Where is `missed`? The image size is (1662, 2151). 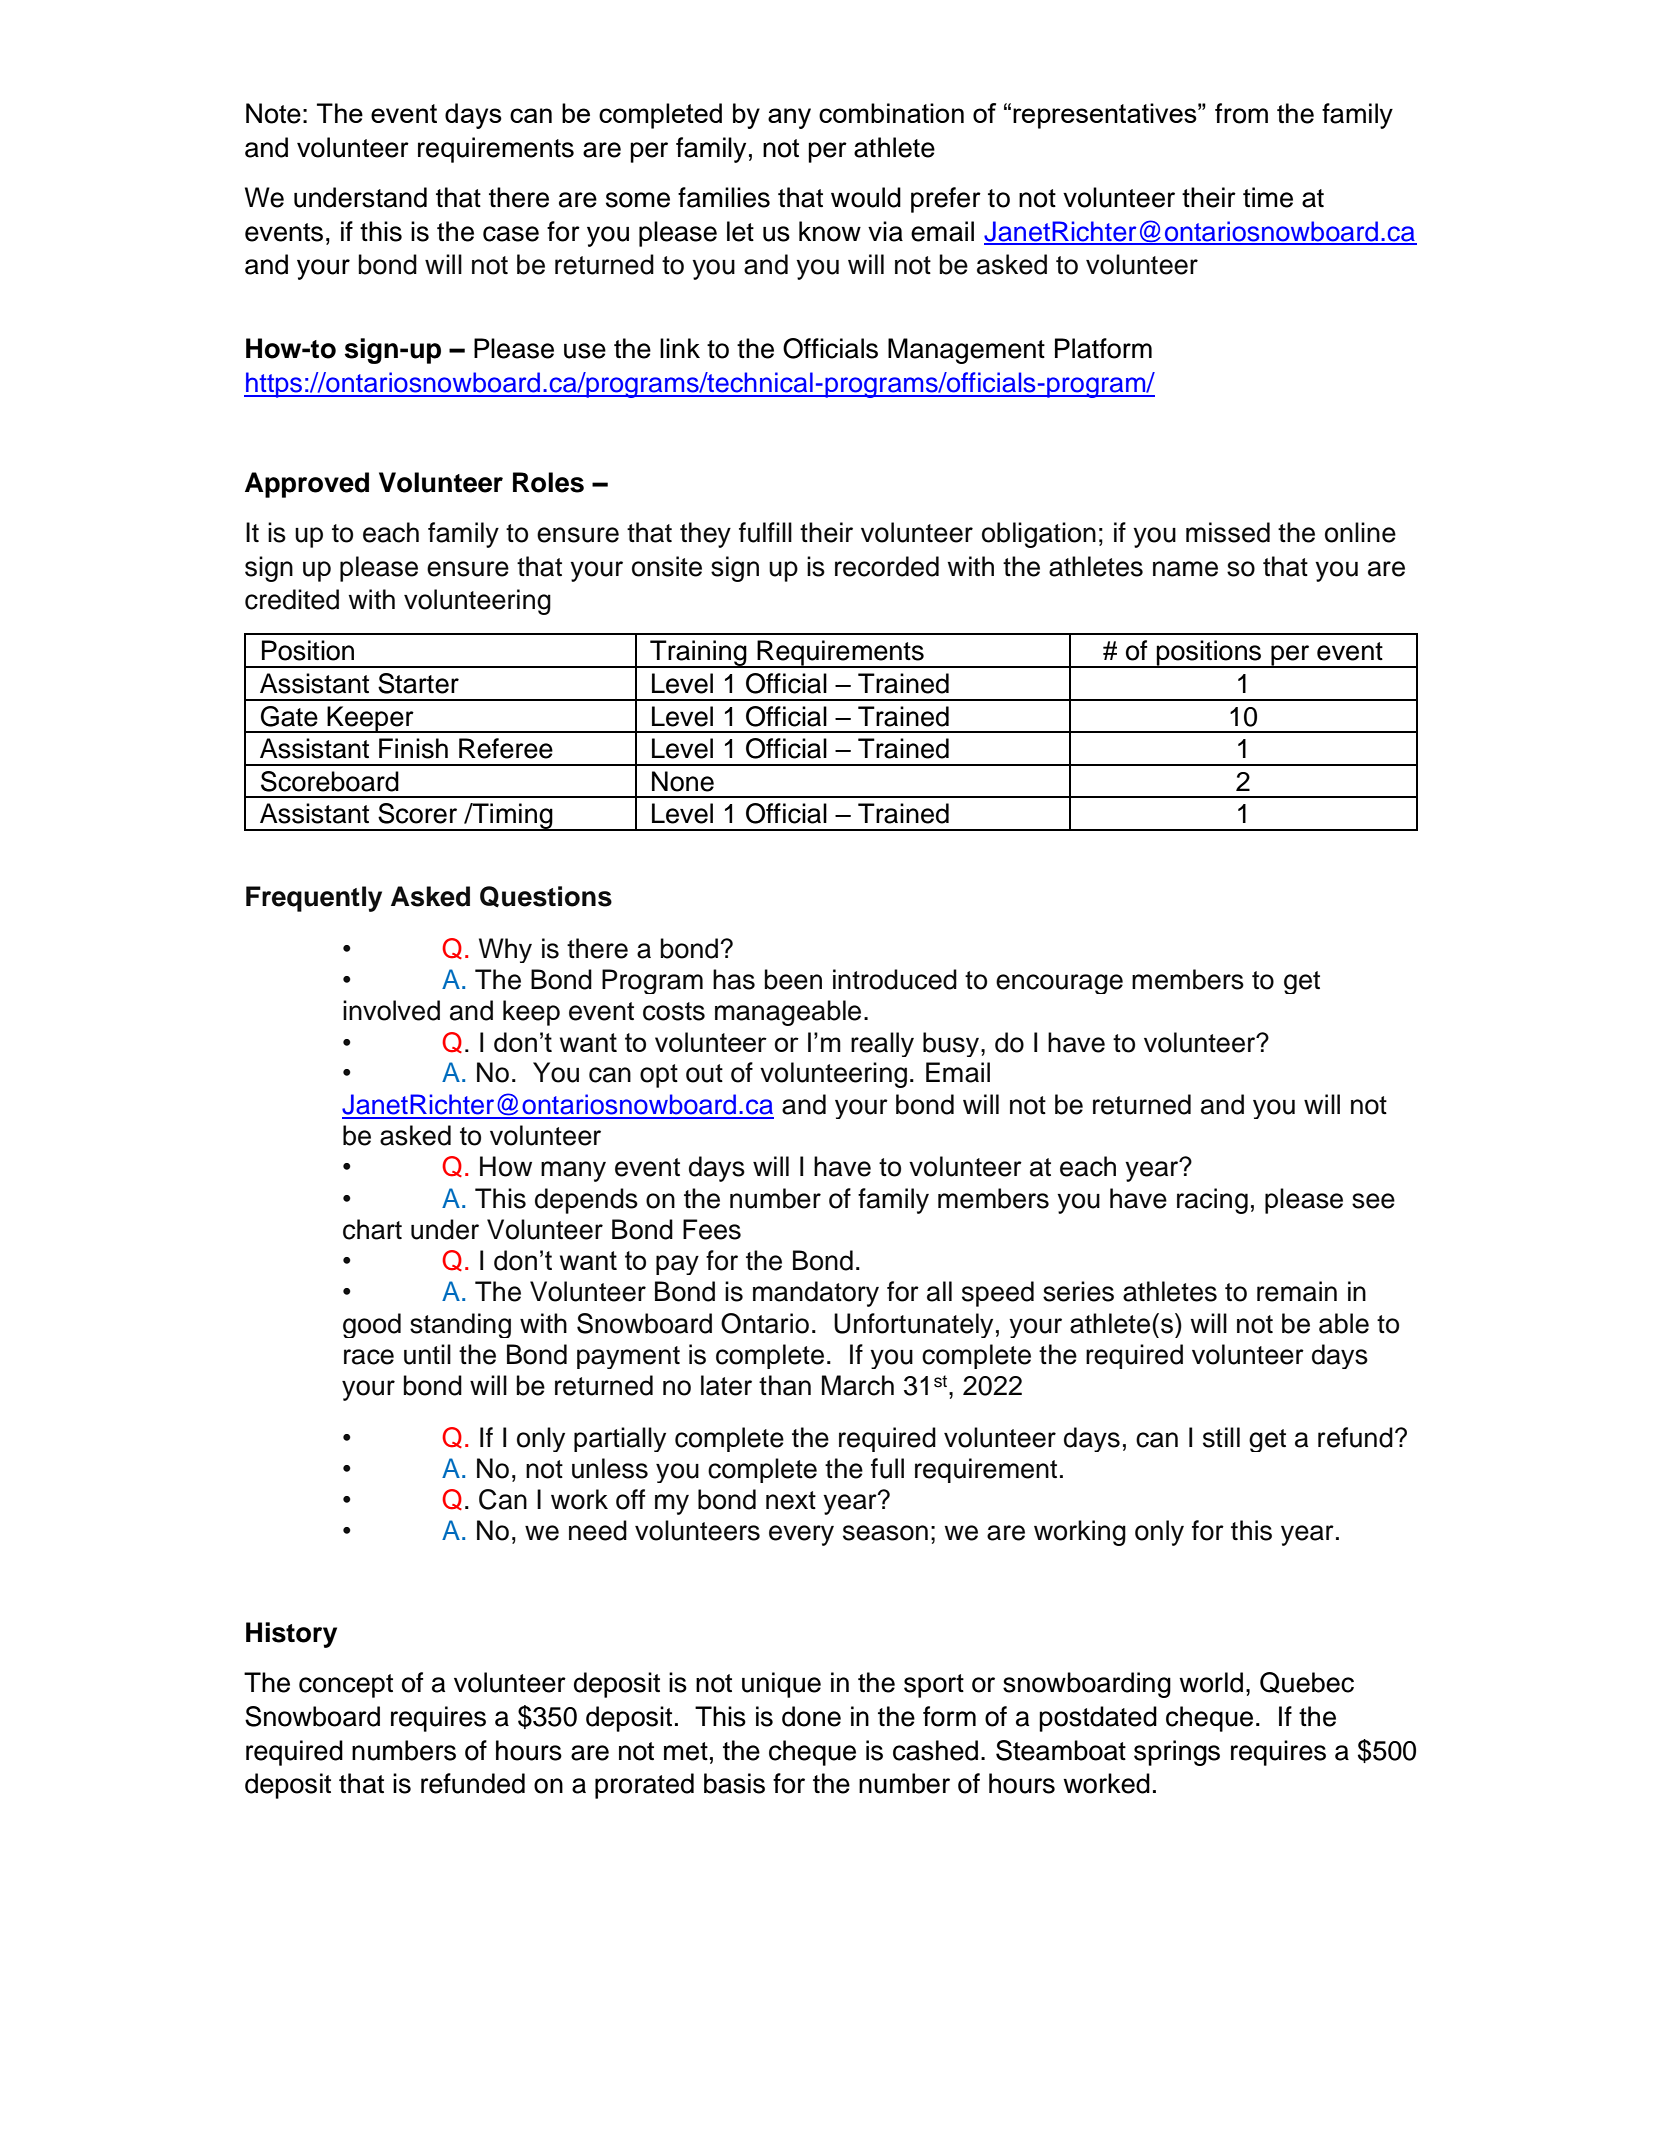 missed is located at coordinates (1228, 532).
